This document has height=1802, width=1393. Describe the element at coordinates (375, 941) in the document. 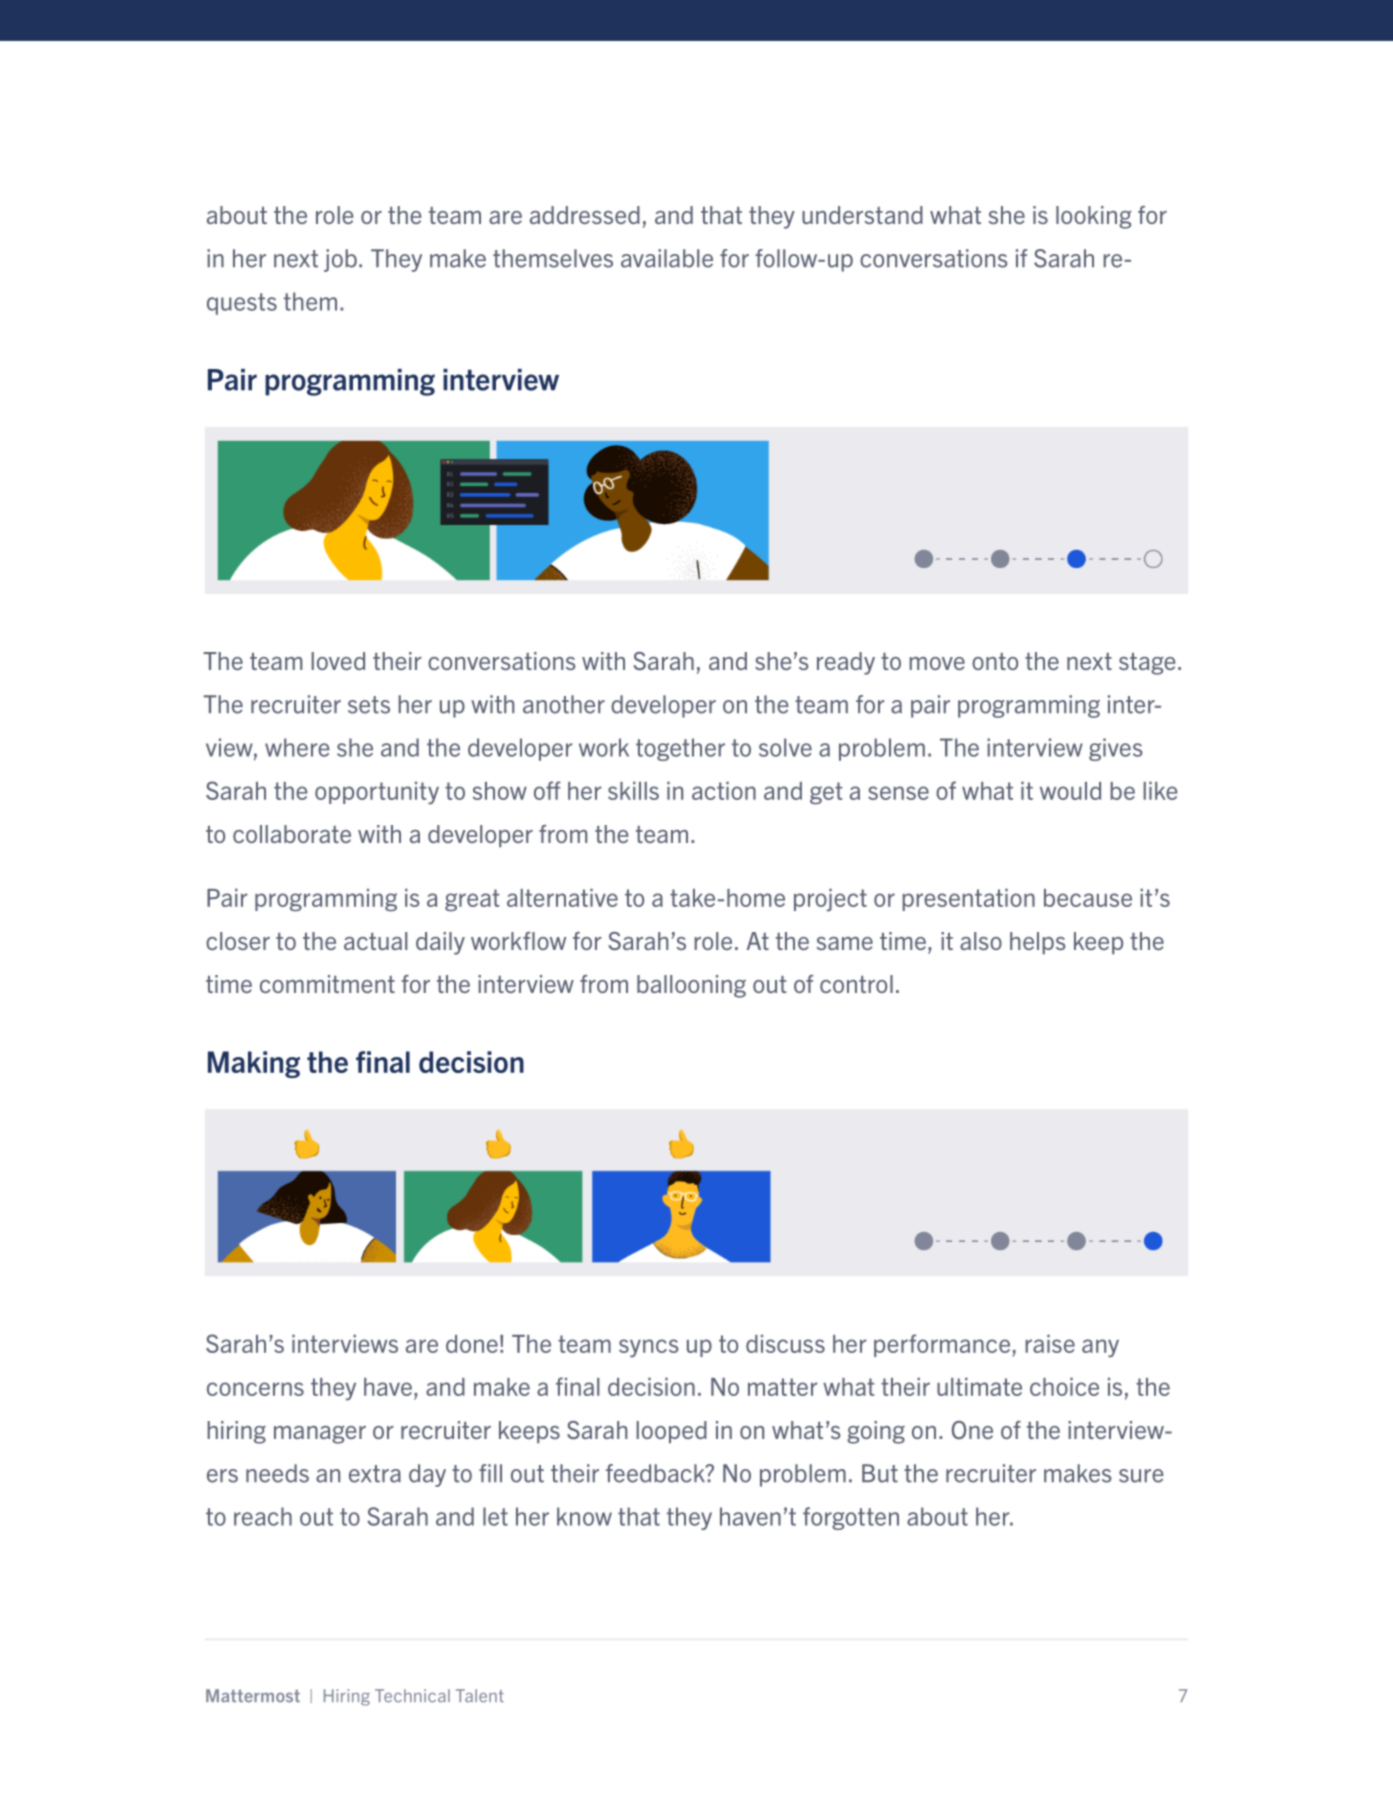

I see `actual` at that location.
